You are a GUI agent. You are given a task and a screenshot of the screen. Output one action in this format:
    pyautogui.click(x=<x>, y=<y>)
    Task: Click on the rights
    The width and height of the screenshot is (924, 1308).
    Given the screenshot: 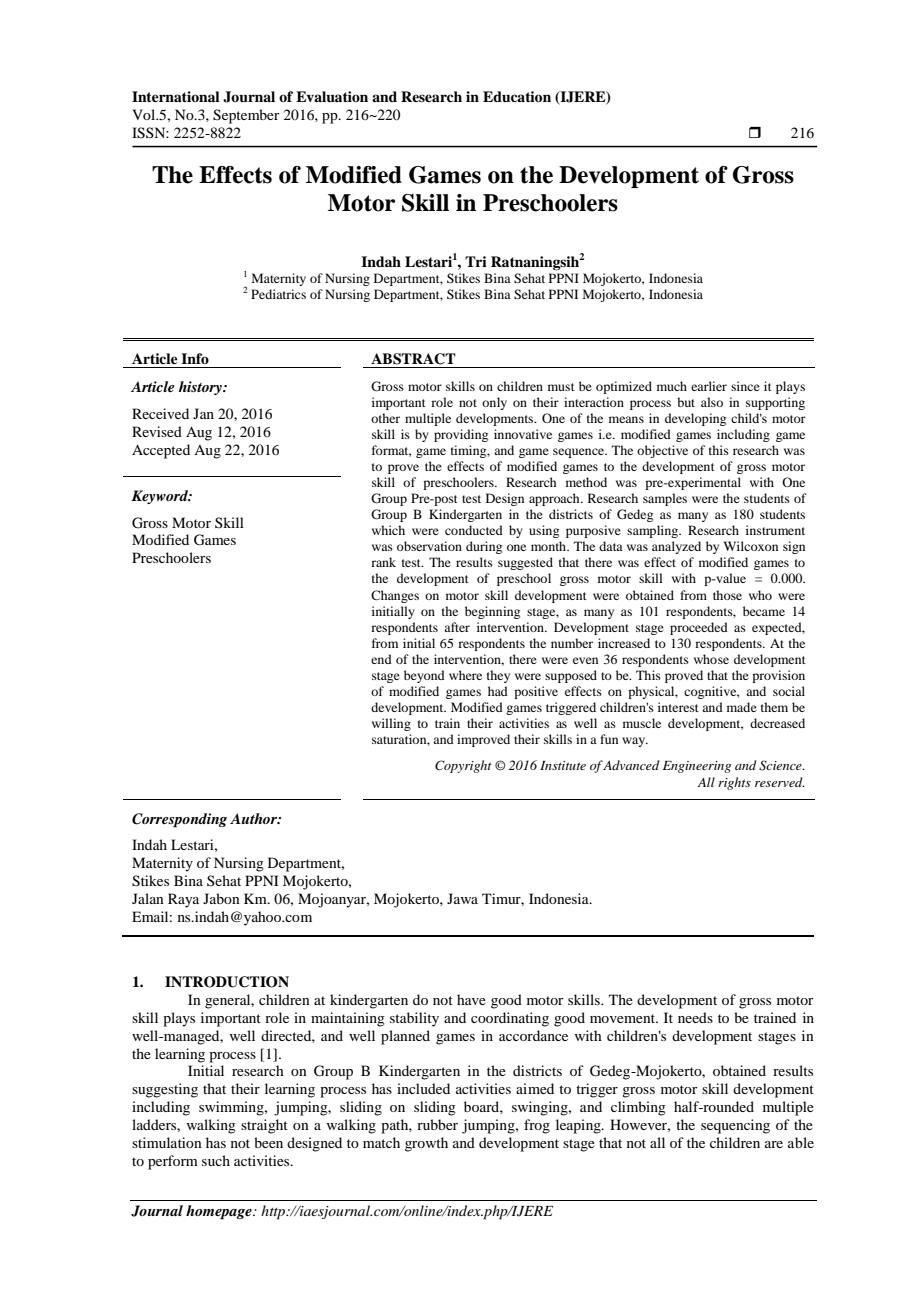 What is the action you would take?
    pyautogui.click(x=734, y=783)
